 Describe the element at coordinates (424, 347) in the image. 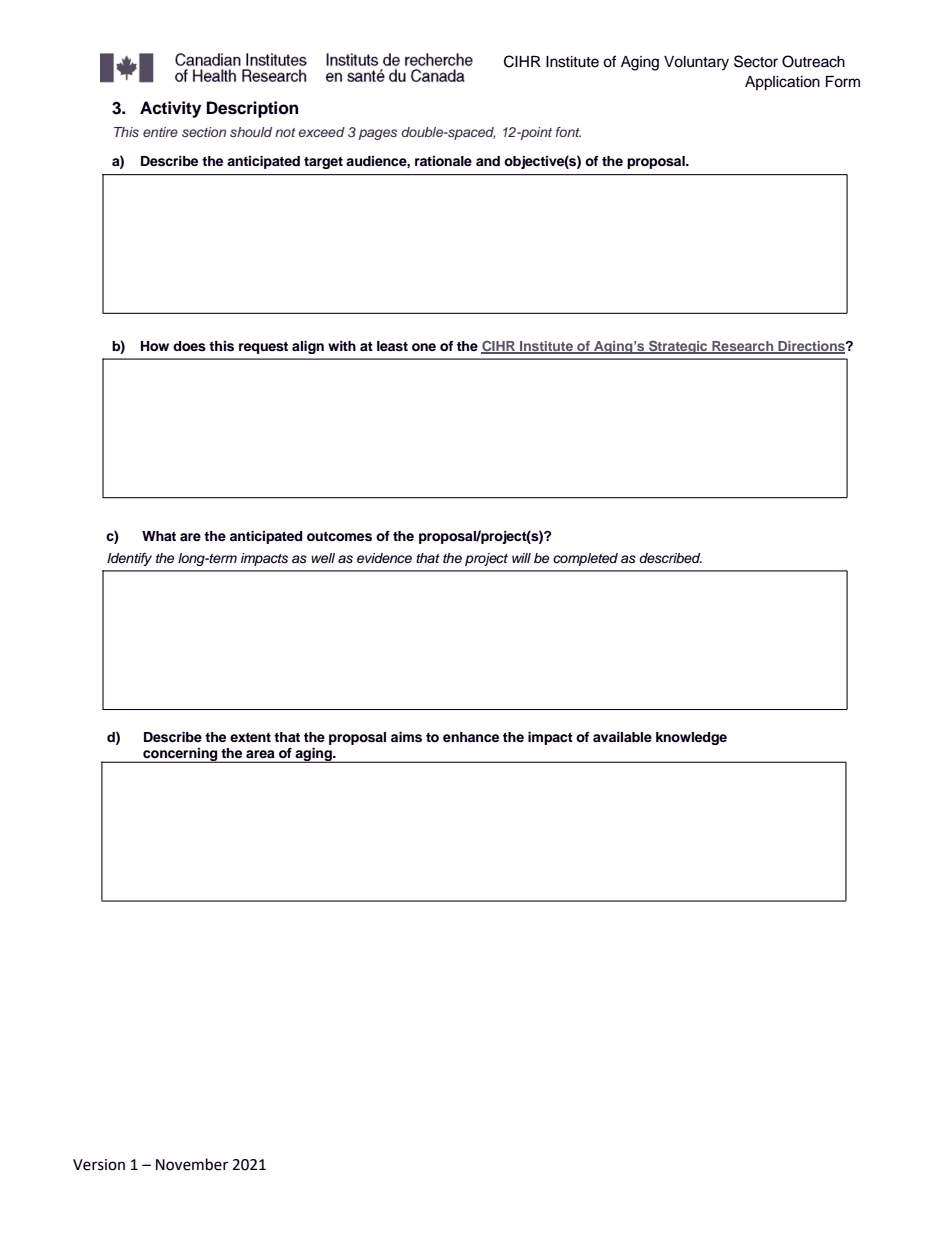

I see `one` at that location.
